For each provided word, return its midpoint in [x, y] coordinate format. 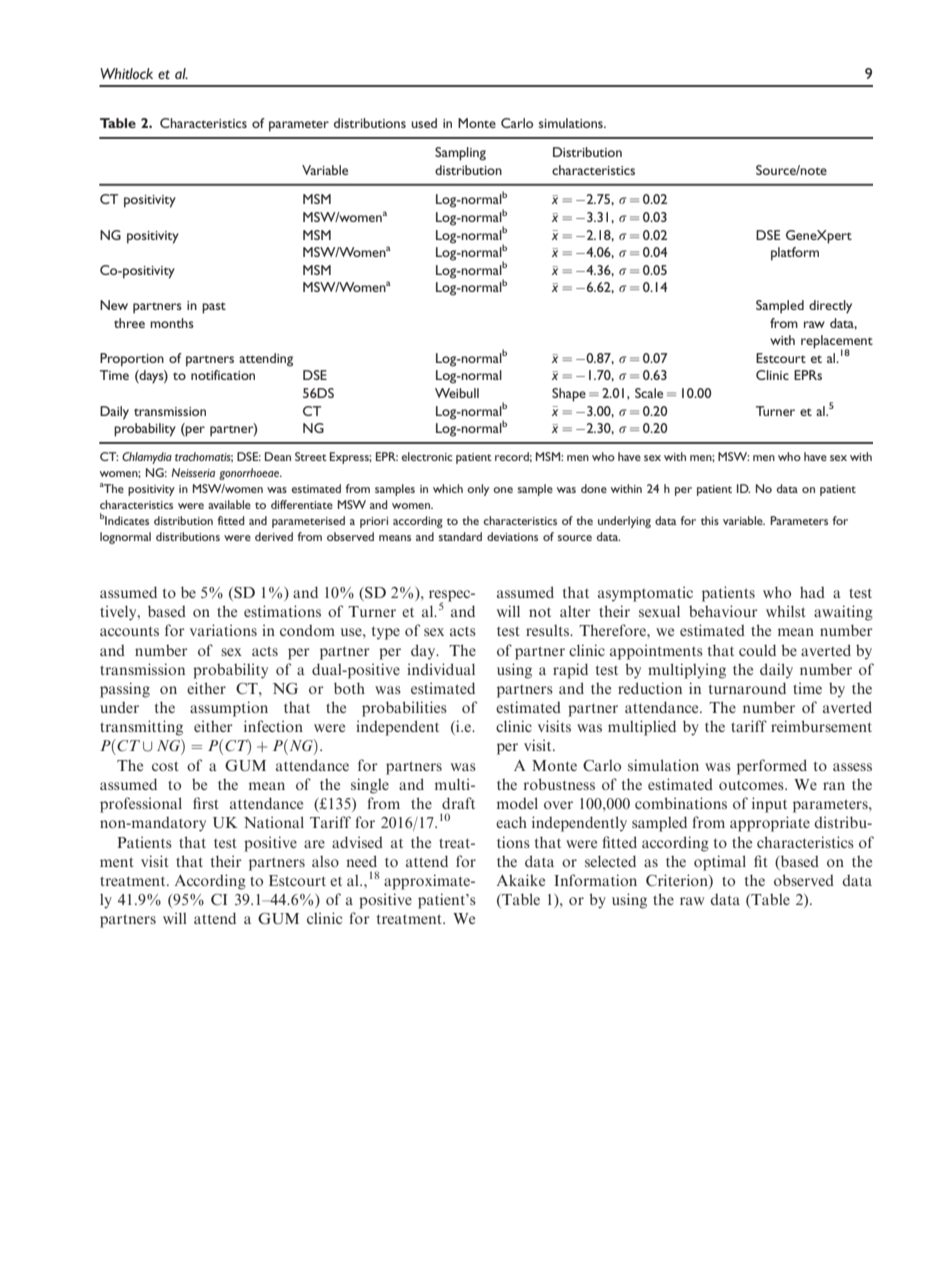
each [511, 822]
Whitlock [126, 73]
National [274, 822]
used [424, 123]
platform [795, 254]
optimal [720, 863]
